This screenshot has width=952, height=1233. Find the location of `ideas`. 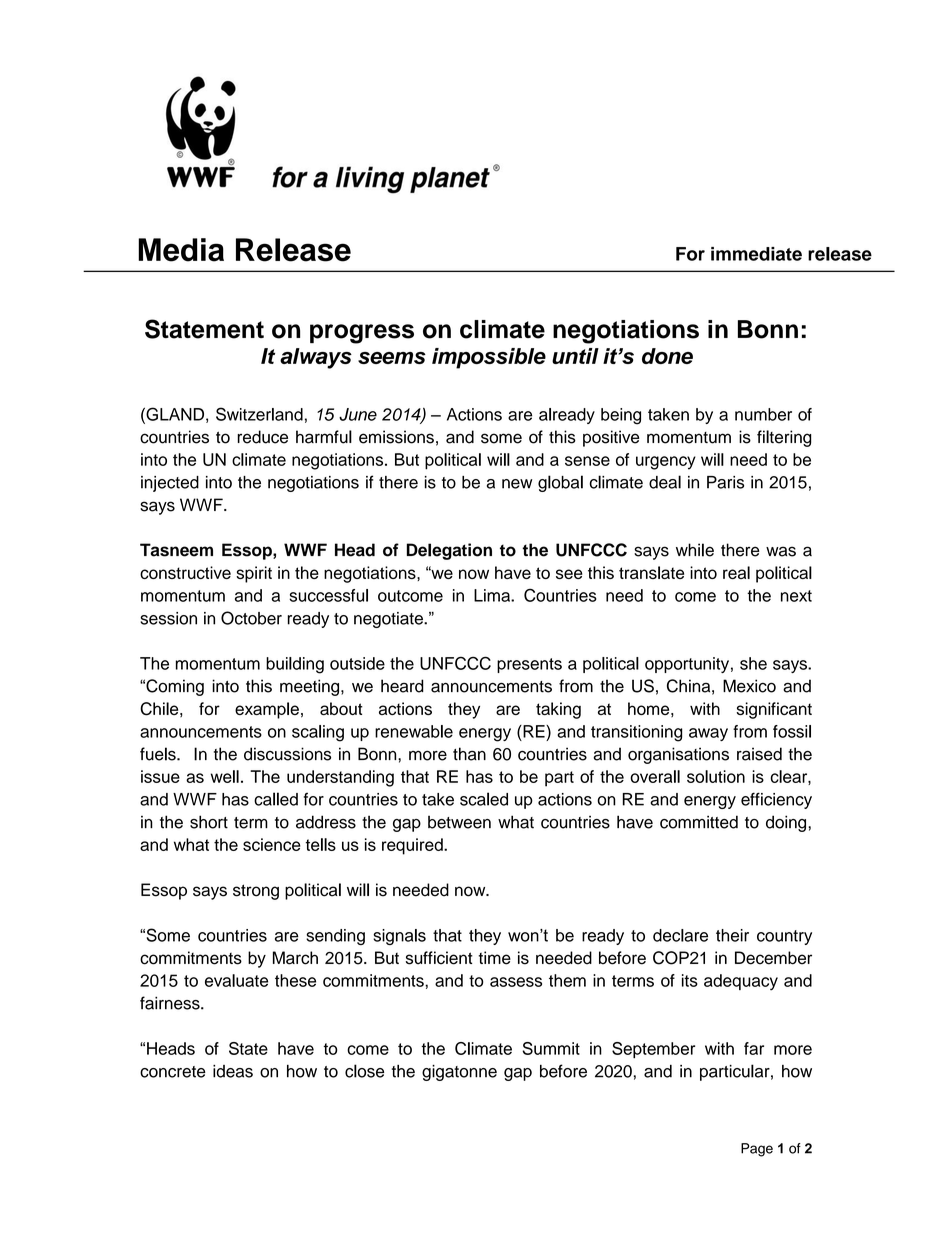

ideas is located at coordinates (233, 1071).
